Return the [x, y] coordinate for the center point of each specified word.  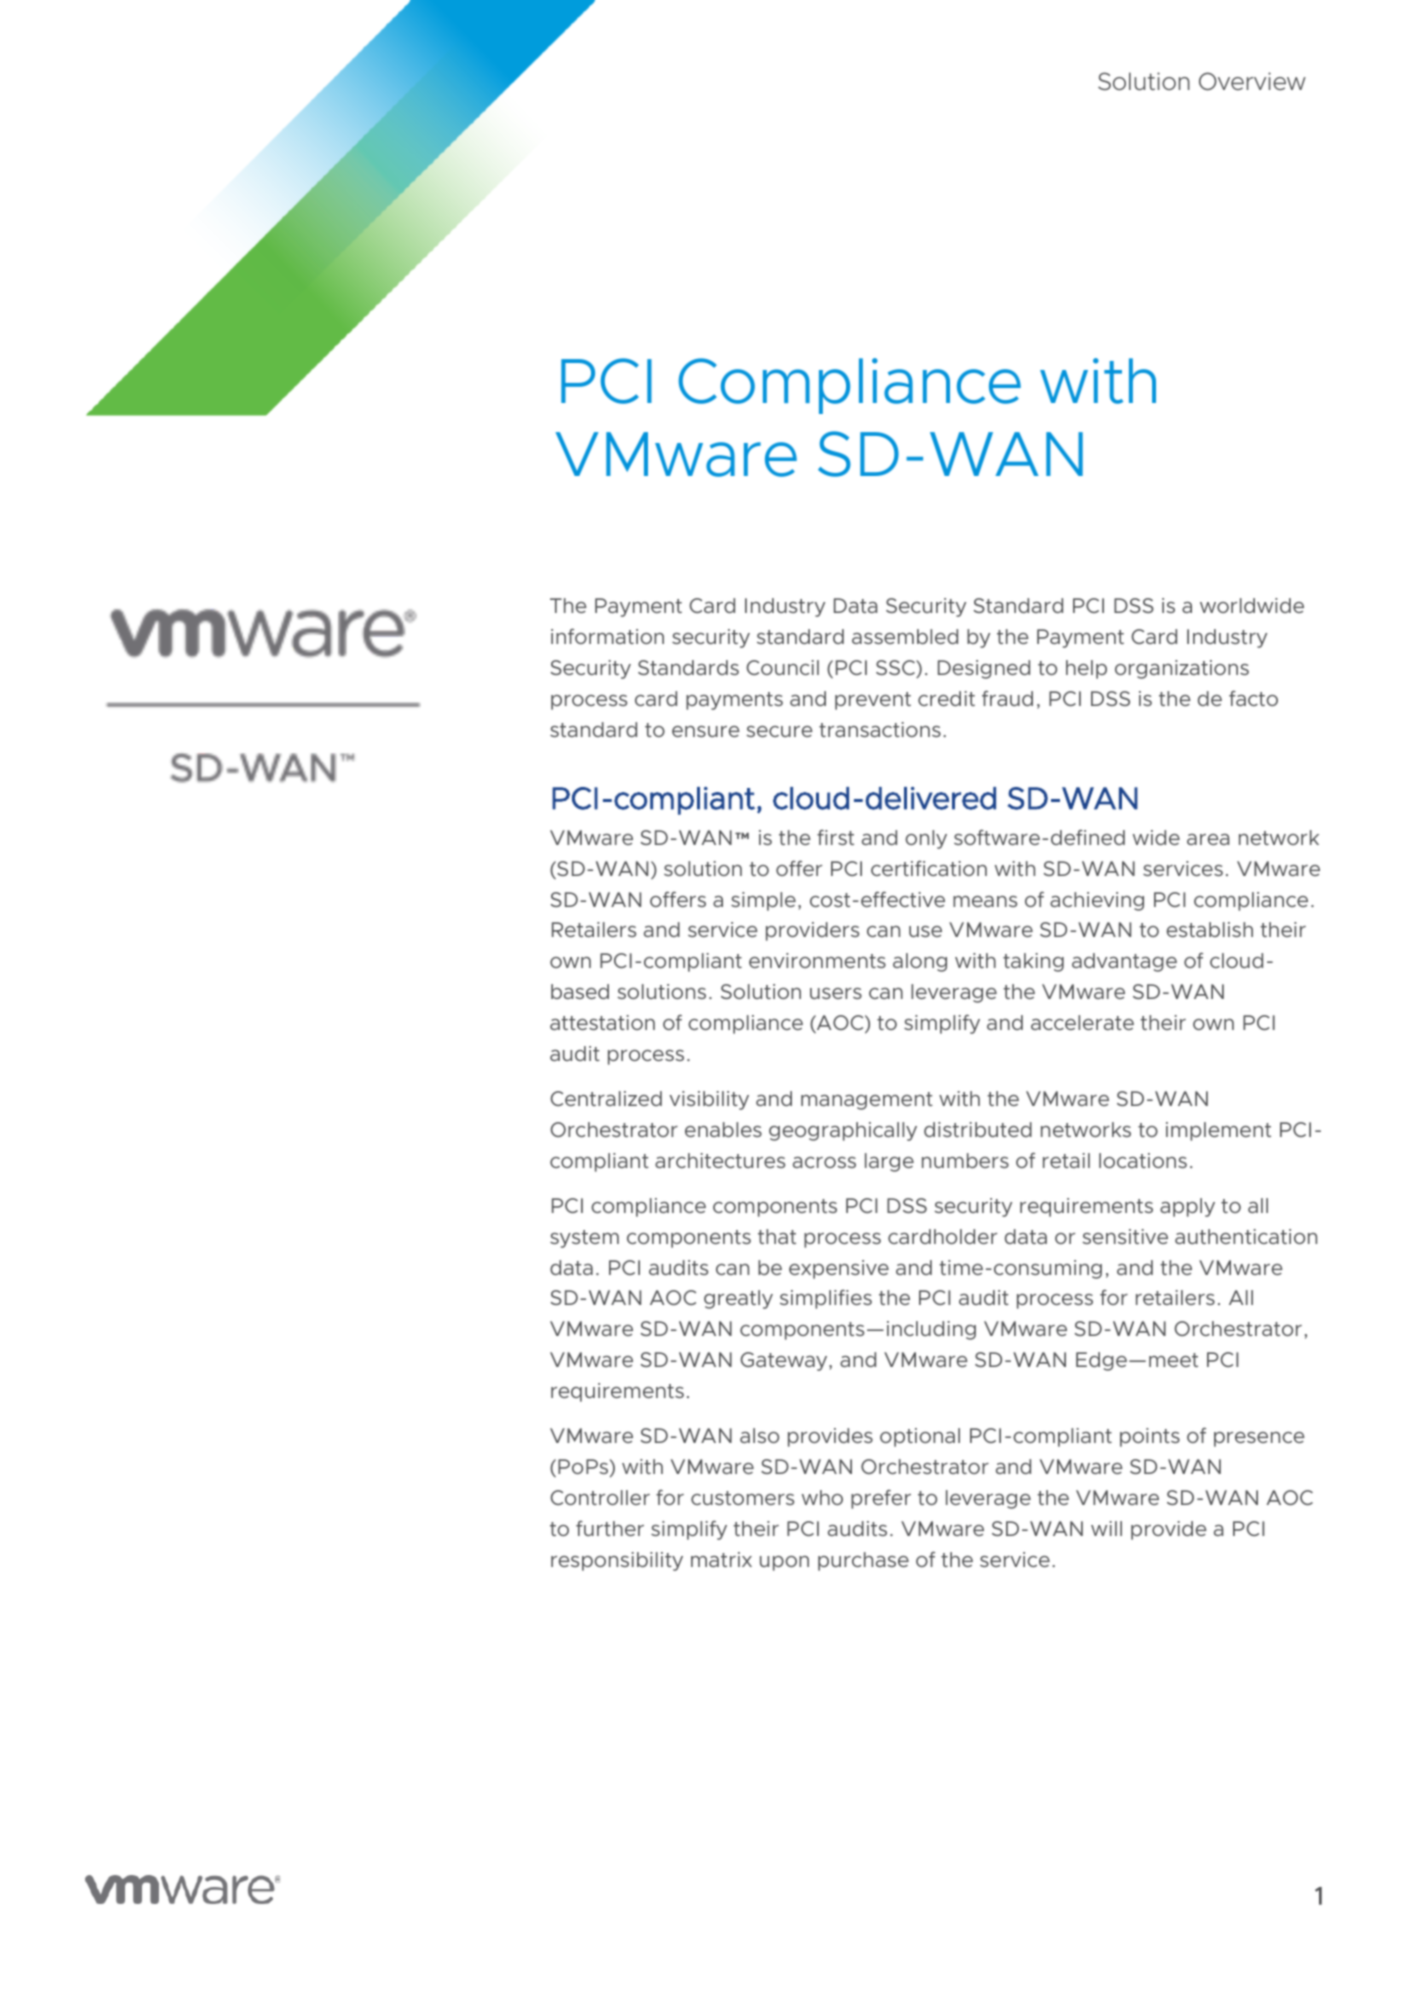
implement [1218, 1131]
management [867, 1101]
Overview [1252, 81]
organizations [1182, 669]
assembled [905, 636]
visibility [709, 1100]
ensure [706, 731]
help [1086, 669]
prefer [881, 1499]
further [610, 1528]
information [607, 636]
